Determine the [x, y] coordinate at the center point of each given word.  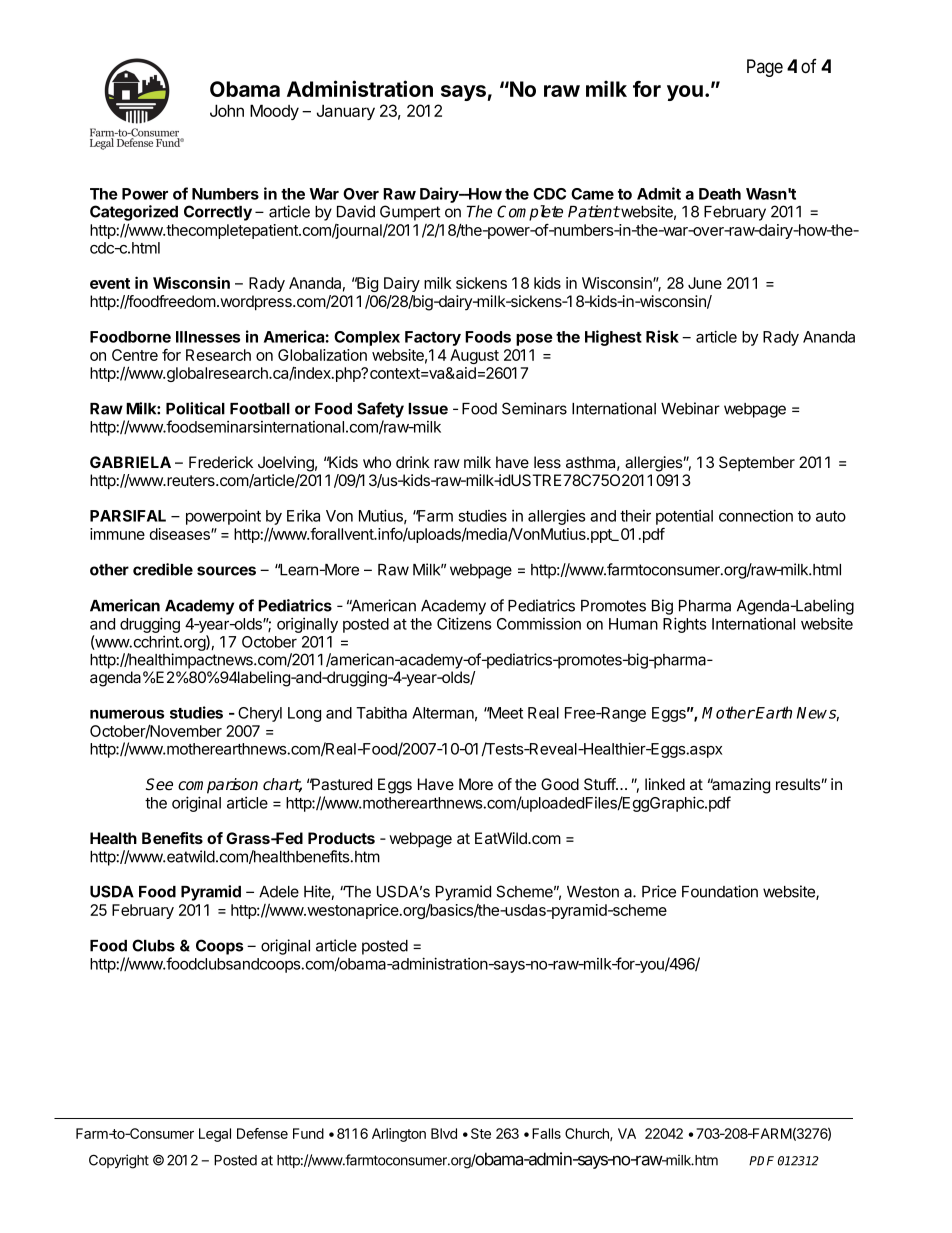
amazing [740, 786]
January [346, 112]
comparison [218, 786]
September [757, 463]
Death [720, 194]
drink [413, 462]
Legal [215, 1135]
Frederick [221, 462]
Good [560, 784]
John [227, 110]
